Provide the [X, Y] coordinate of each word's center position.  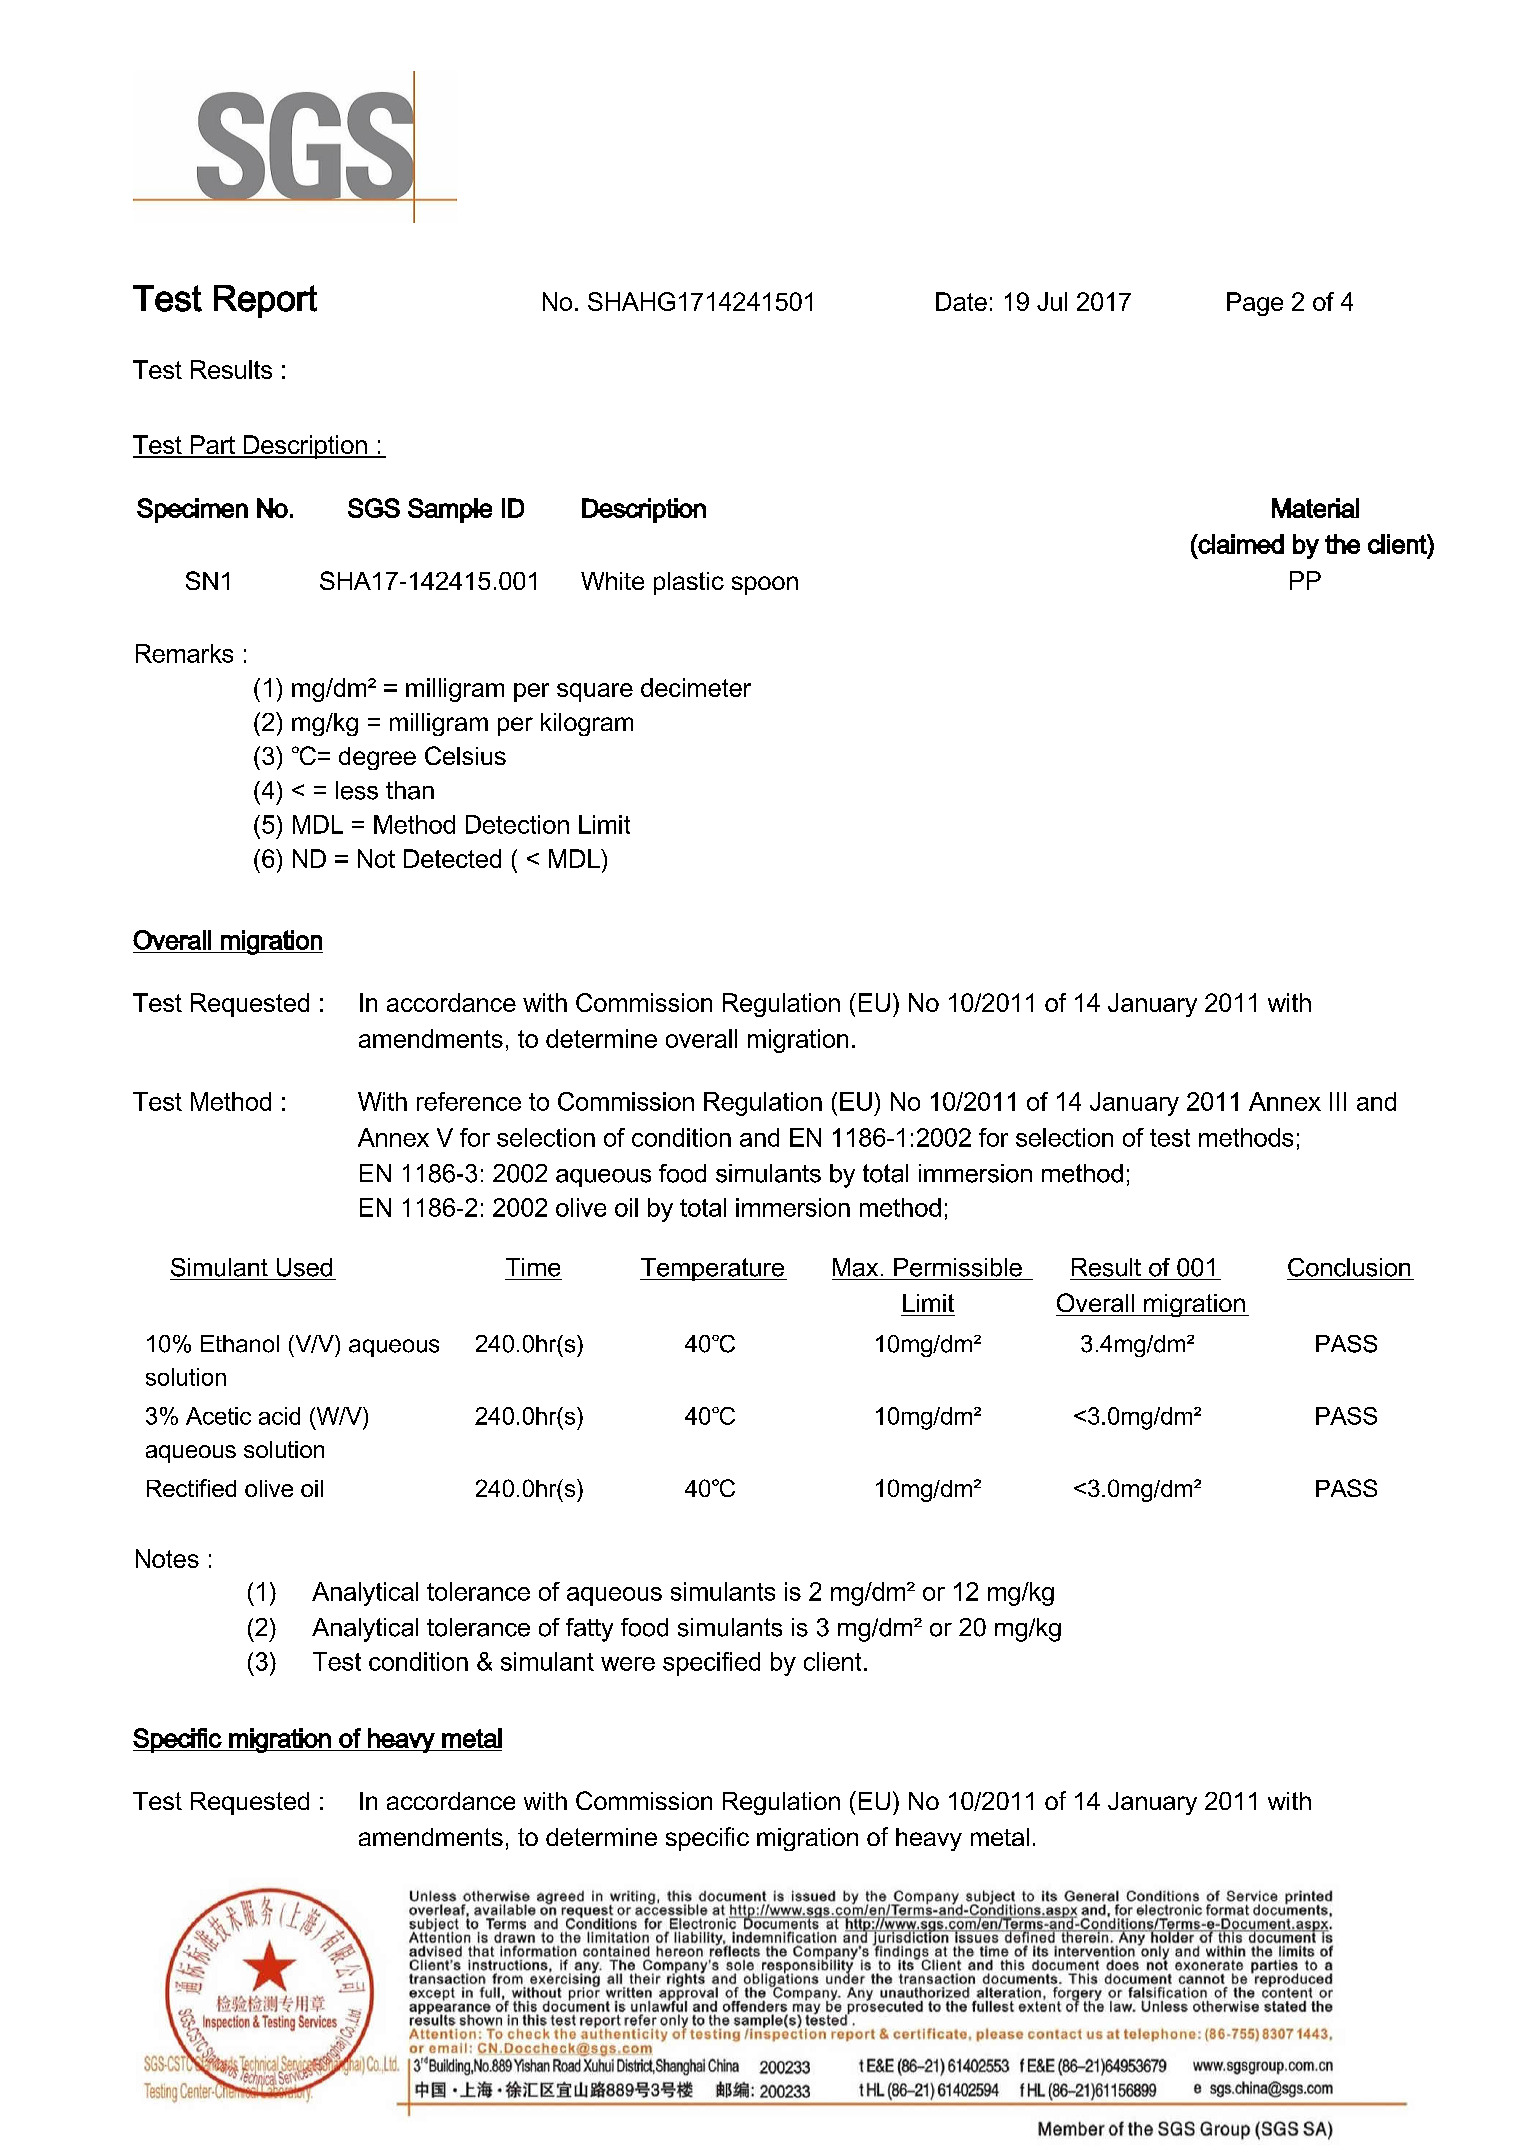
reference [469, 1101]
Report [265, 301]
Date [961, 301]
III [1338, 1101]
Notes [167, 1558]
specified [711, 1664]
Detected [452, 858]
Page [1255, 304]
